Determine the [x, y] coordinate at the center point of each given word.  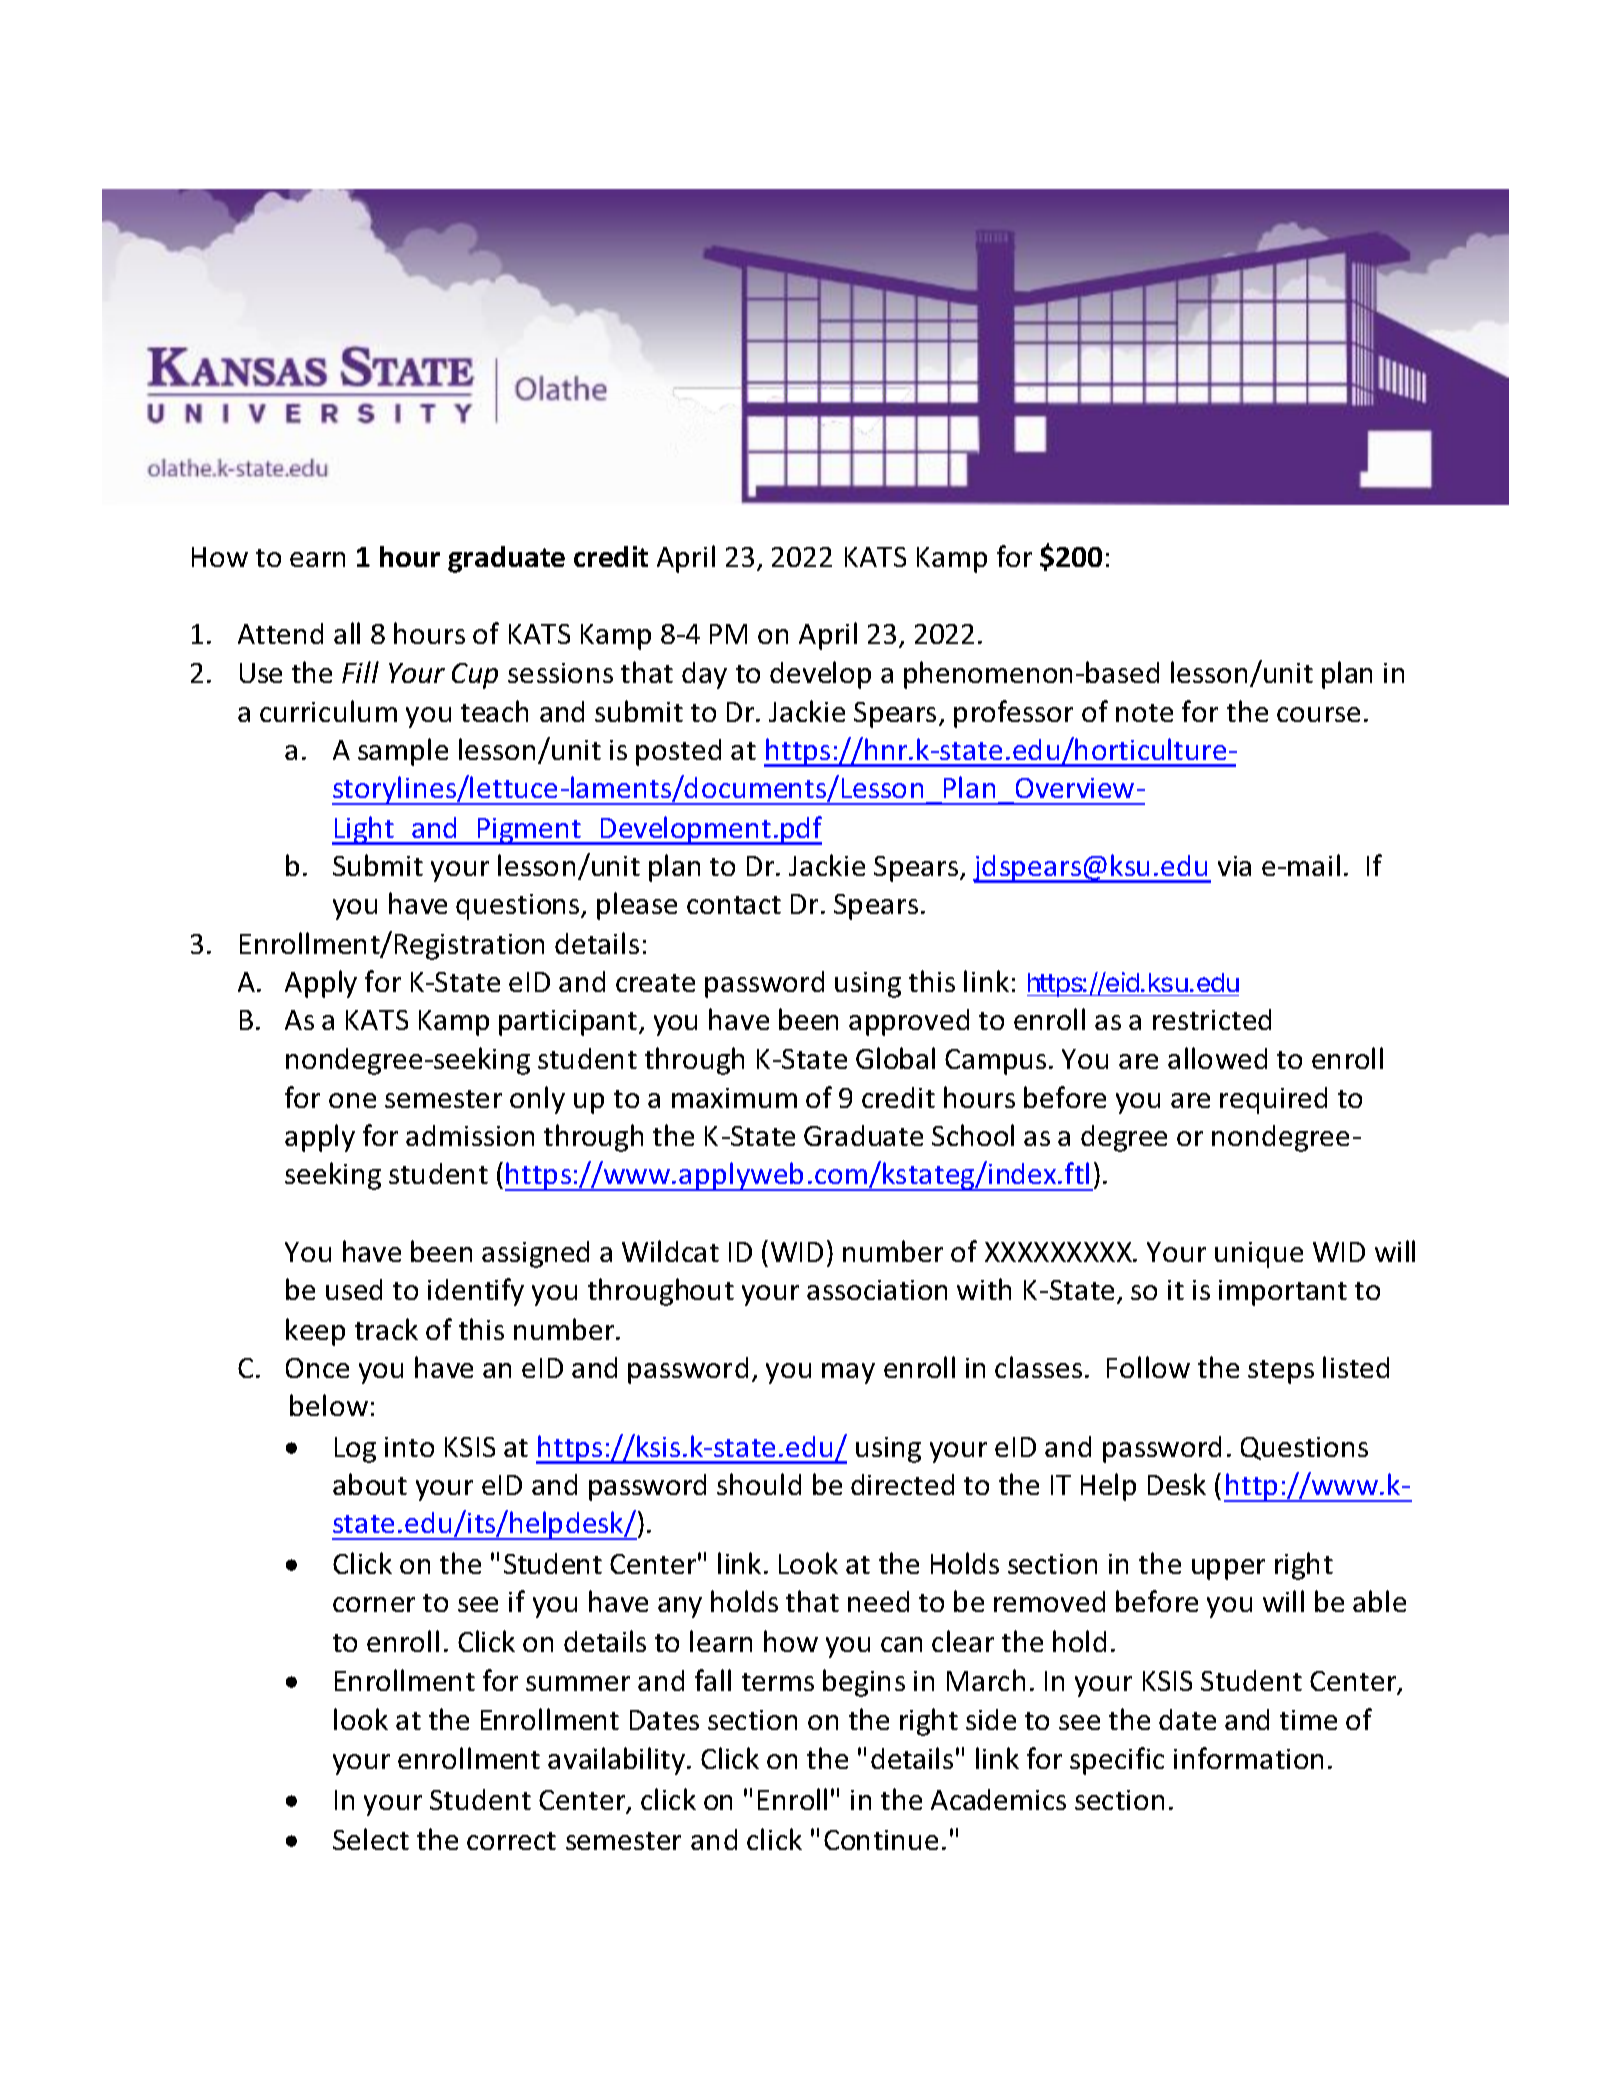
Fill [360, 672]
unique [1259, 1255]
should [759, 1484]
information [1248, 1758]
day [704, 675]
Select [371, 1839]
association [877, 1290]
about [370, 1484]
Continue [881, 1840]
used [354, 1289]
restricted [1212, 1019]
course [1318, 714]
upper [1228, 1569]
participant [569, 1023]
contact [734, 905]
